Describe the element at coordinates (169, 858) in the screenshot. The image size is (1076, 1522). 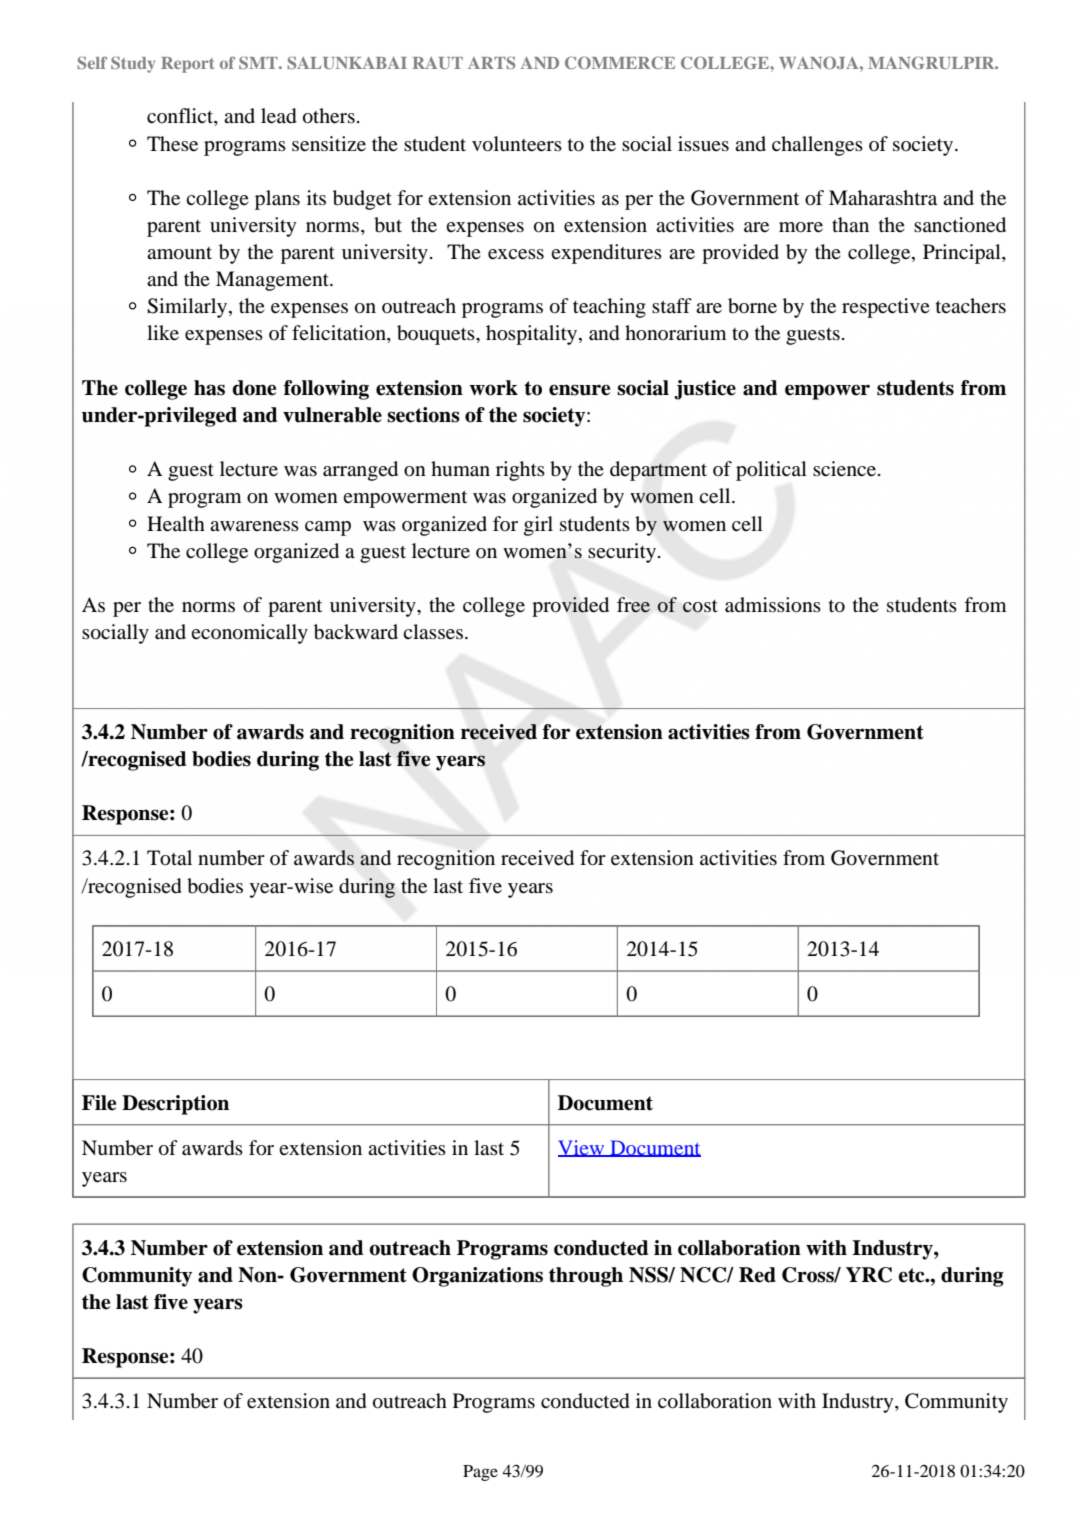
I see `Total` at that location.
